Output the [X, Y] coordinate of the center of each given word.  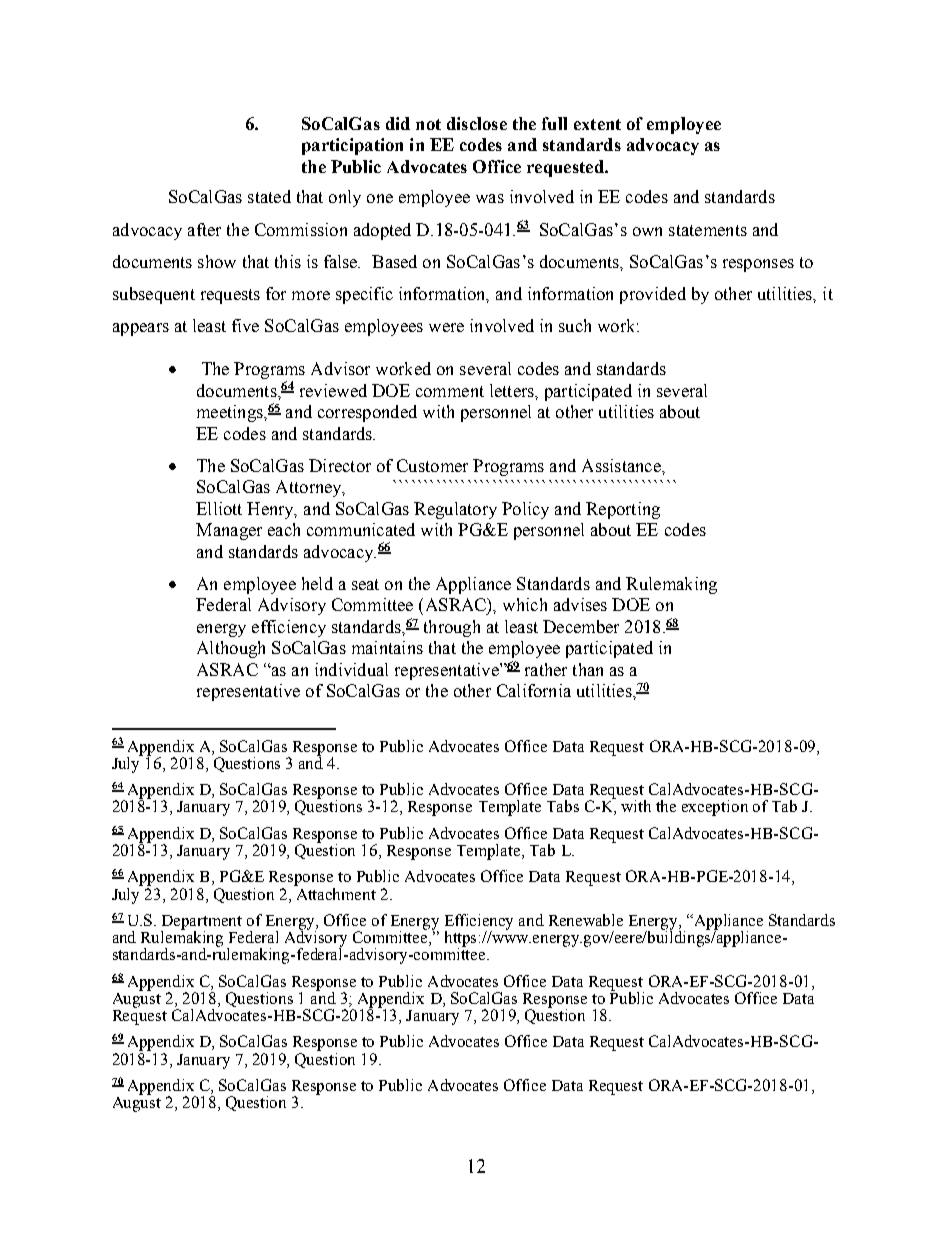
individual [351, 669]
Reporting [623, 510]
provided [653, 295]
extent [597, 124]
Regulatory [455, 510]
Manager [229, 531]
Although [231, 649]
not [428, 124]
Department [201, 923]
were [446, 327]
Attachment [335, 892]
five [245, 325]
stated [269, 196]
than [588, 669]
